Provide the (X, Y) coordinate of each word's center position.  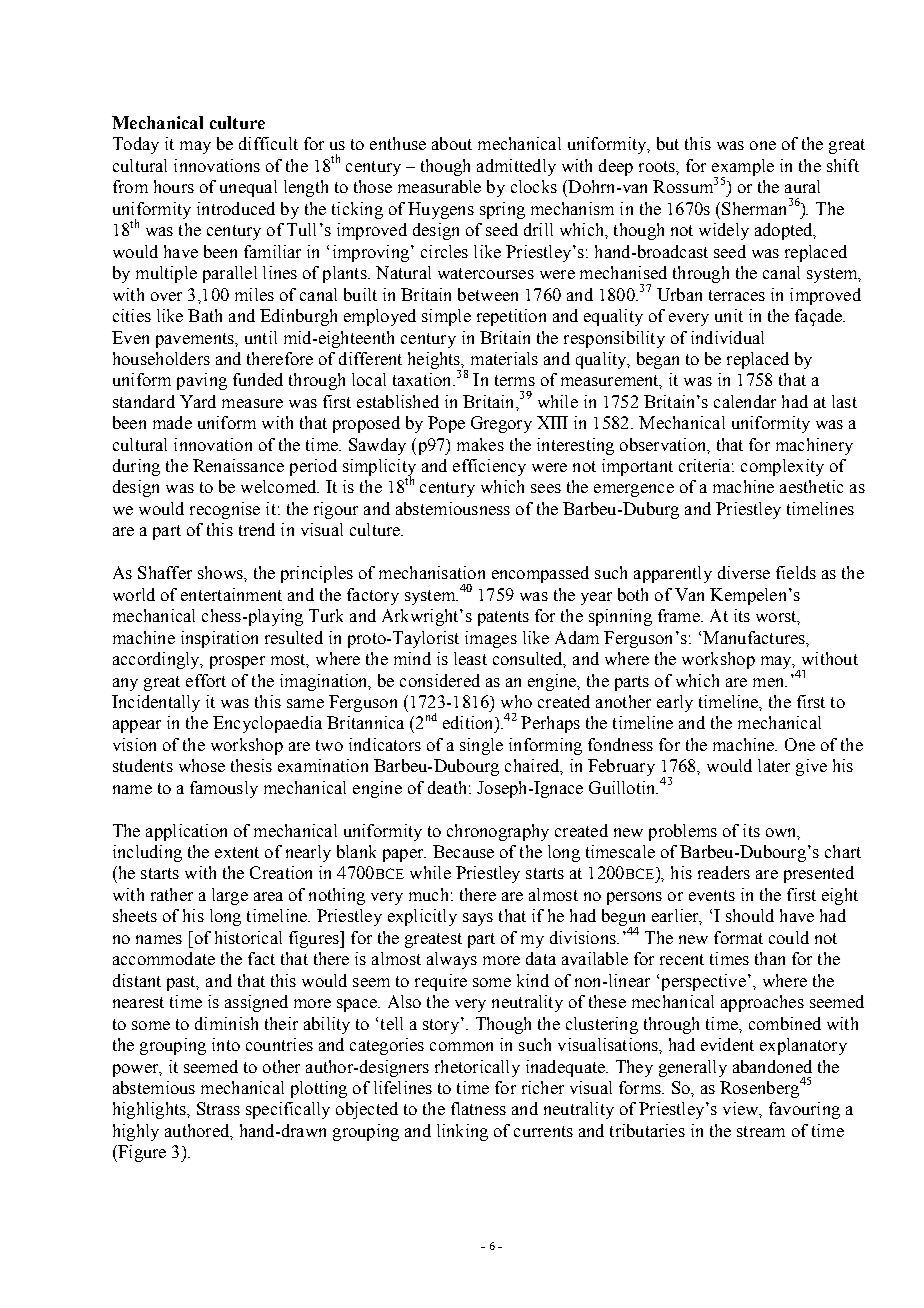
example (743, 168)
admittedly (516, 167)
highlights (150, 1110)
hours (174, 186)
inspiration (219, 639)
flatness (478, 1108)
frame (680, 615)
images (491, 639)
